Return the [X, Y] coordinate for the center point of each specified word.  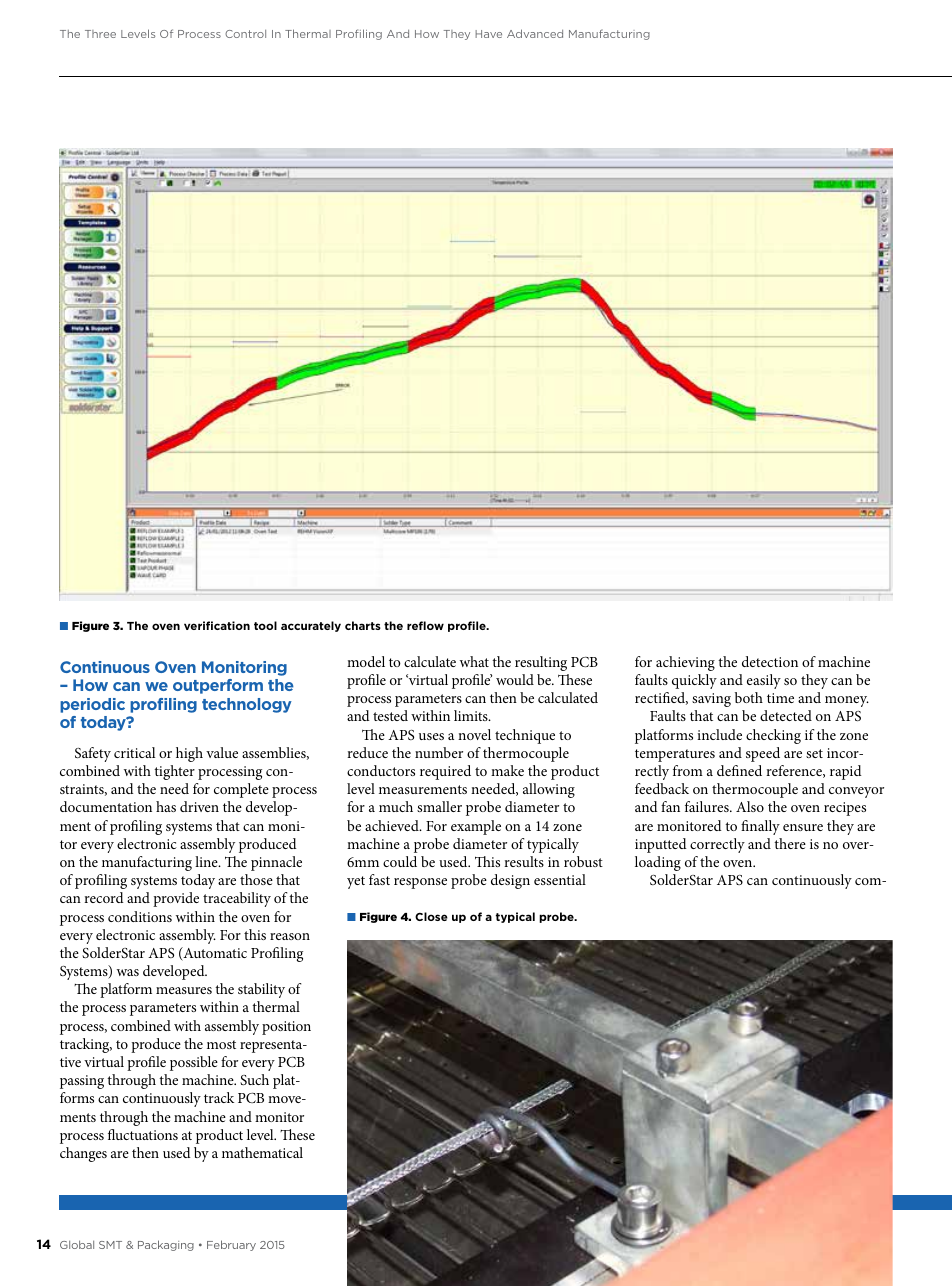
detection [770, 661]
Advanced [535, 33]
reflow [425, 625]
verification [217, 625]
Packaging [166, 1245]
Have [488, 34]
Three [100, 34]
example [476, 827]
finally [760, 827]
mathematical [262, 1152]
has [166, 806]
